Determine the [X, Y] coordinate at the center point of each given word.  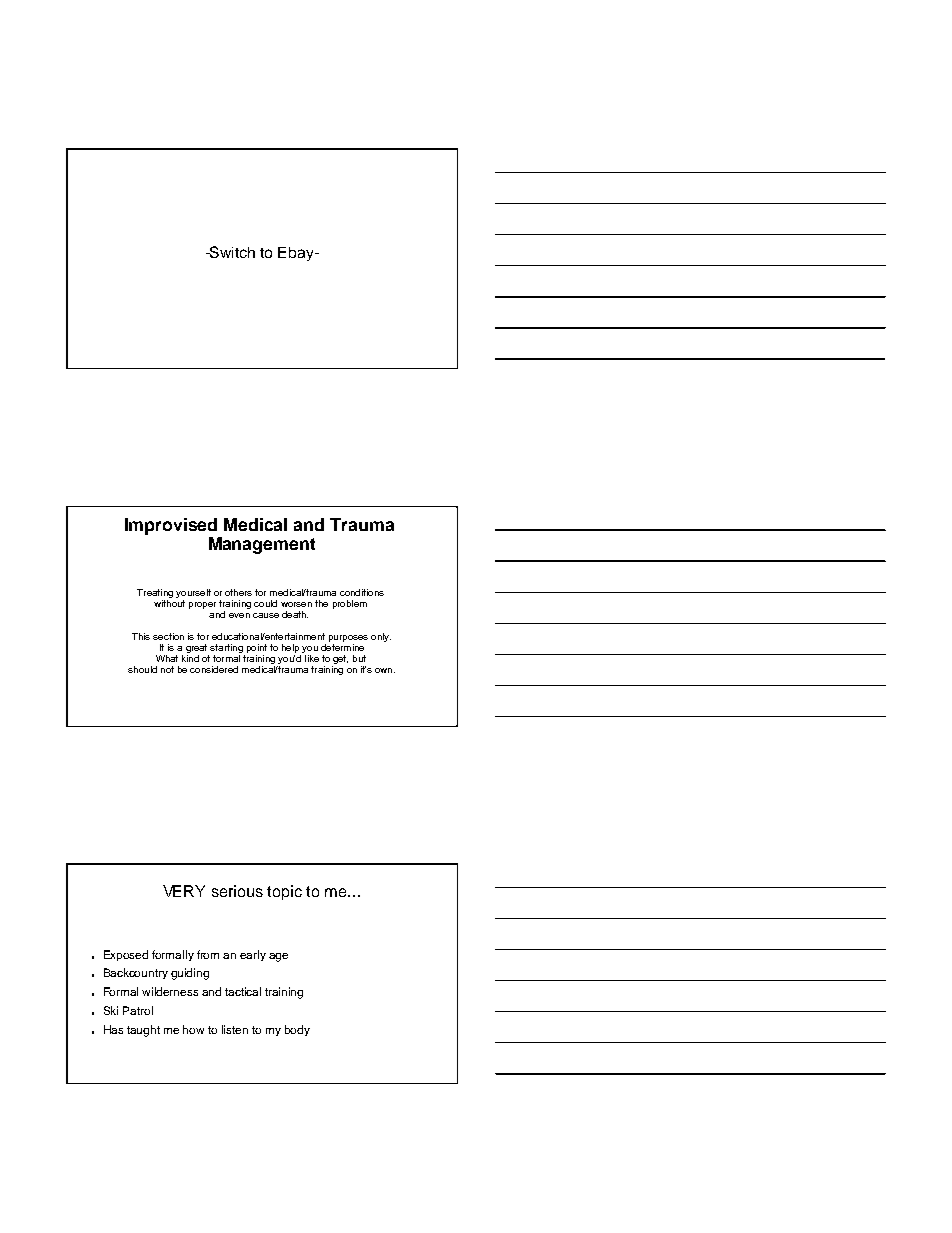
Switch [231, 252]
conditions [362, 592]
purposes [348, 638]
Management [262, 545]
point [257, 648]
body [297, 1030]
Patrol [138, 1010]
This [141, 636]
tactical [243, 991]
